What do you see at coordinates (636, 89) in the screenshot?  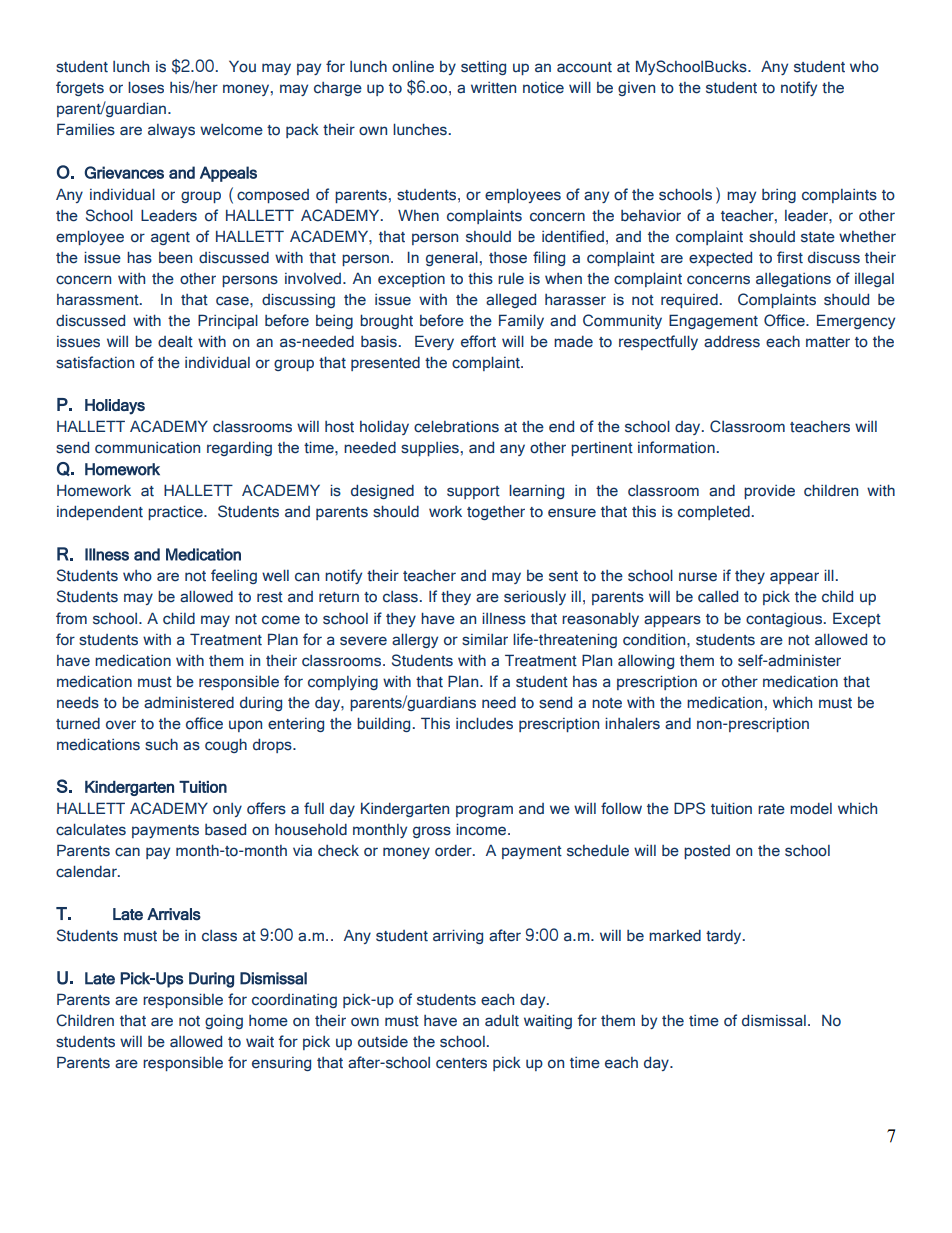 I see `given` at bounding box center [636, 89].
